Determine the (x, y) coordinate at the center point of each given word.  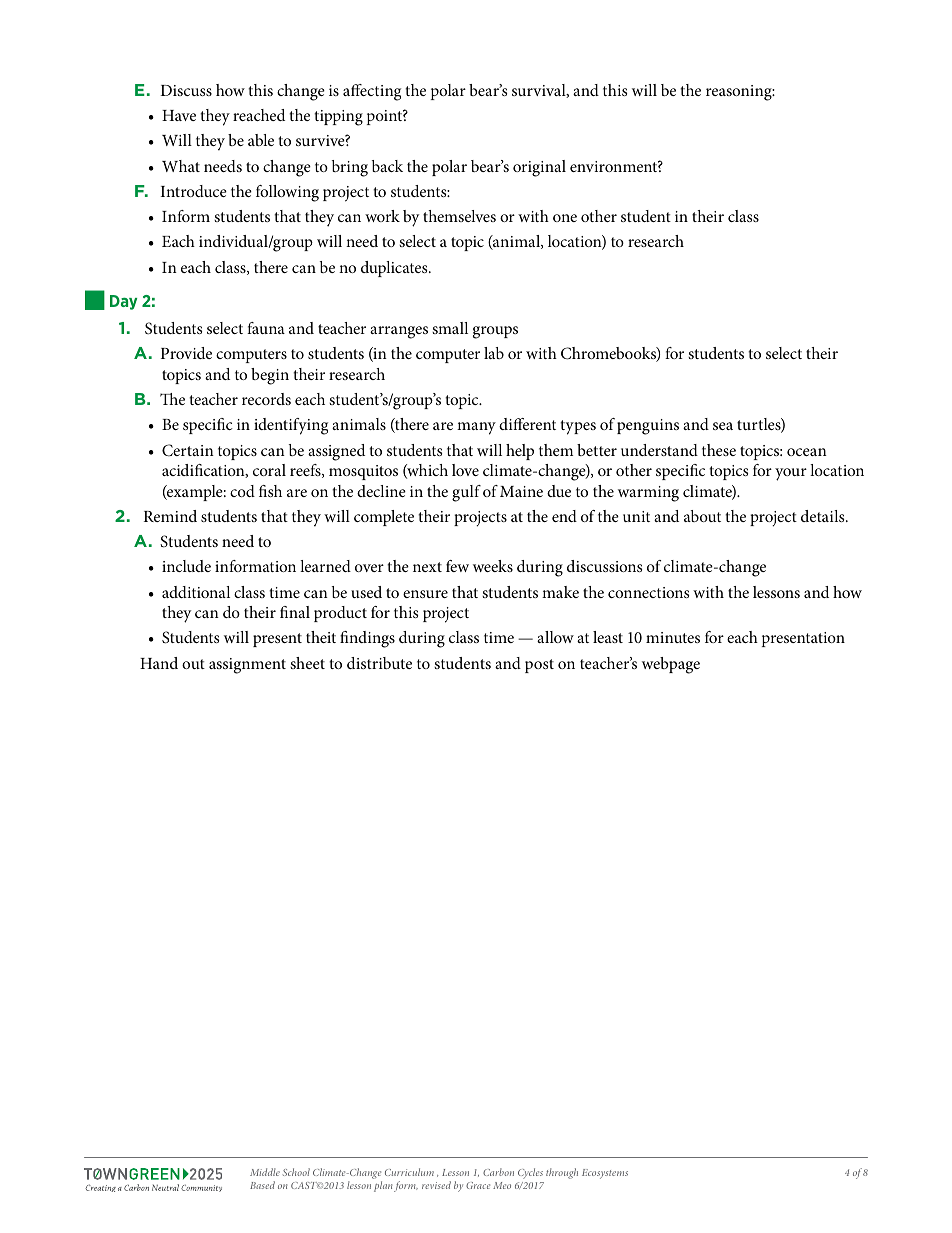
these (719, 450)
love (465, 470)
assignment (247, 666)
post (539, 666)
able (261, 140)
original (539, 168)
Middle (265, 1172)
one (565, 218)
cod (242, 491)
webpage (671, 665)
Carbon (498, 1172)
